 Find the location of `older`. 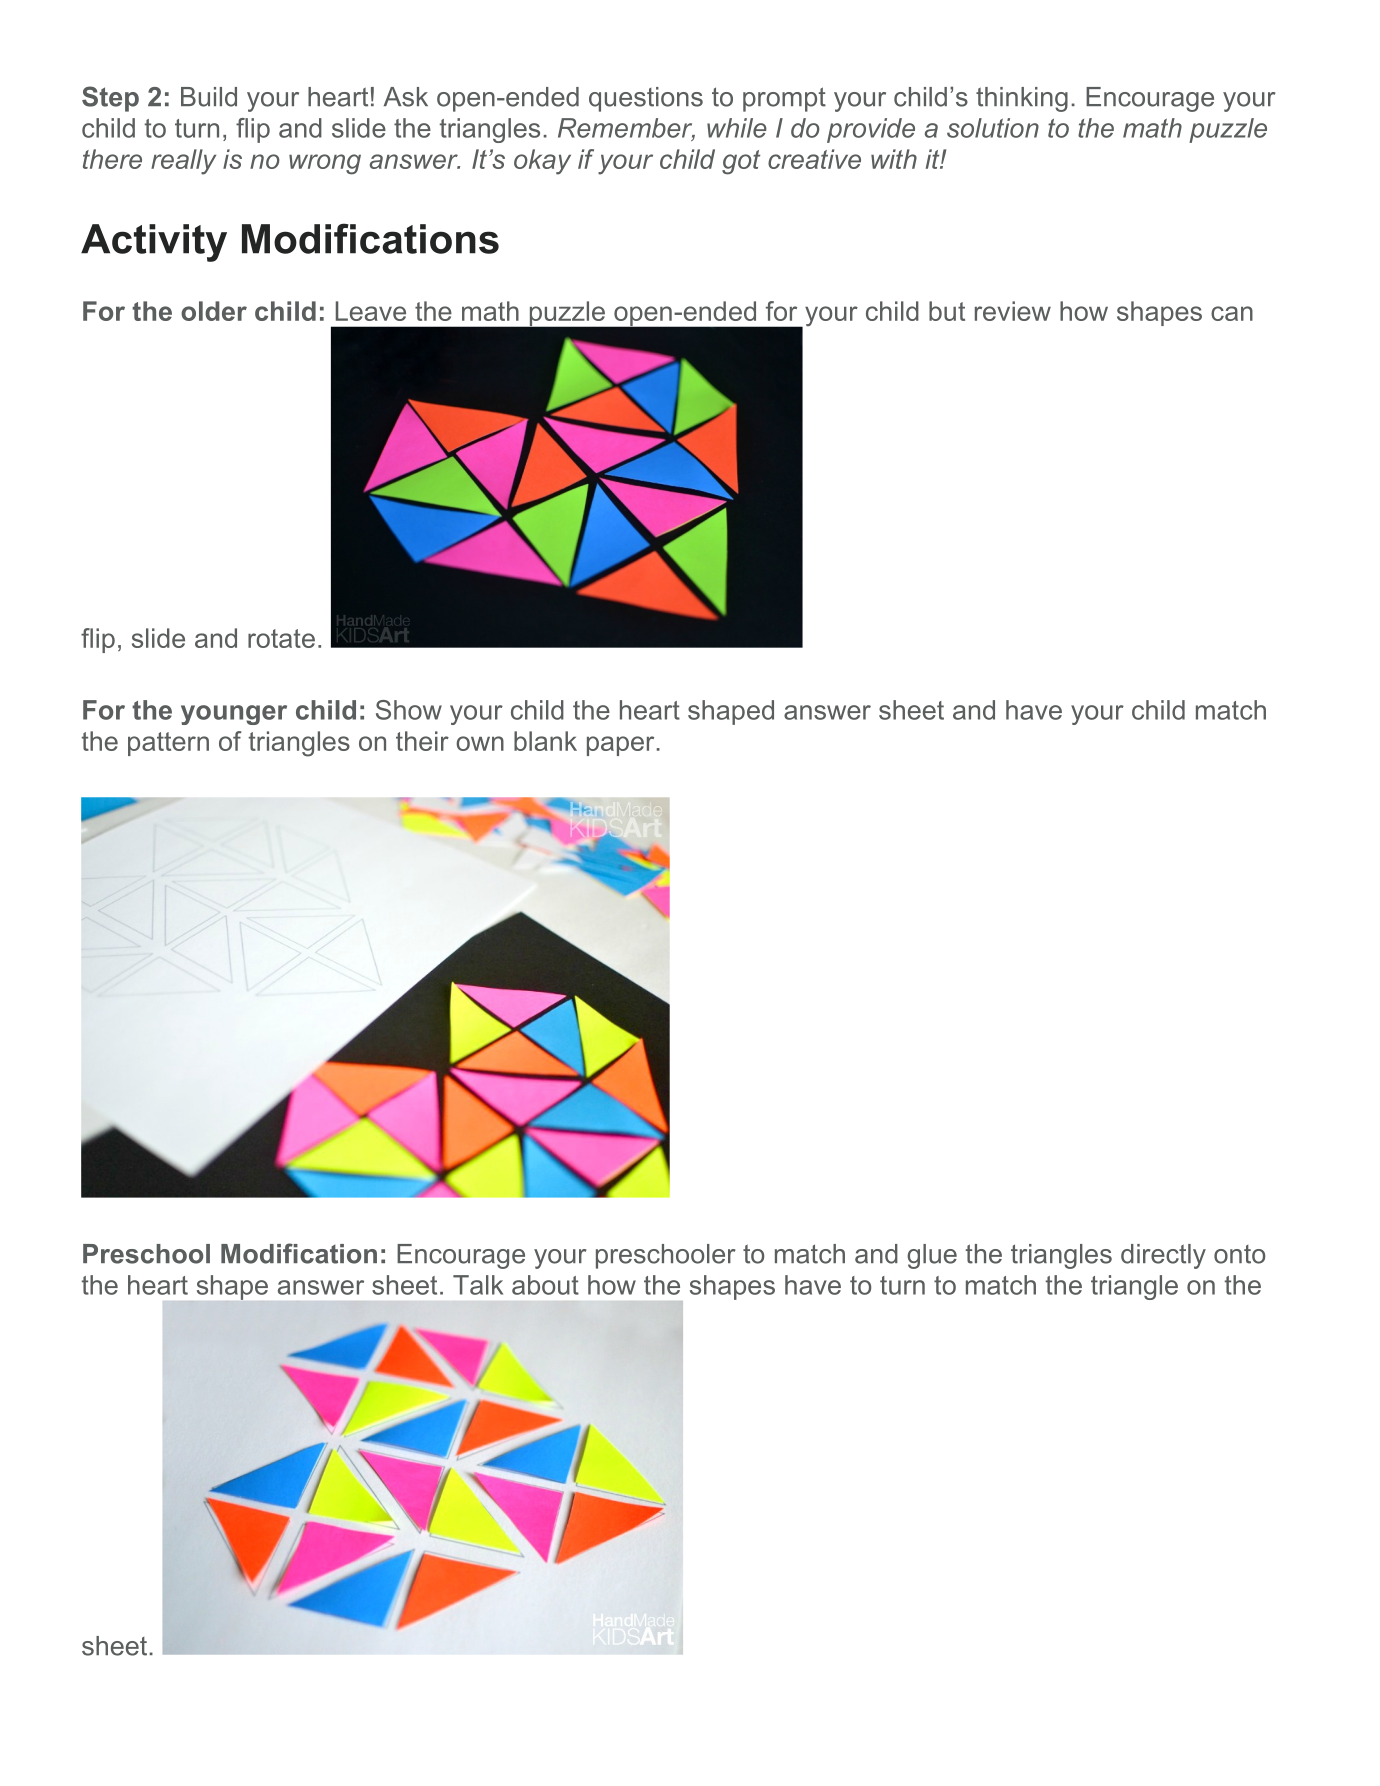

older is located at coordinates (214, 311).
